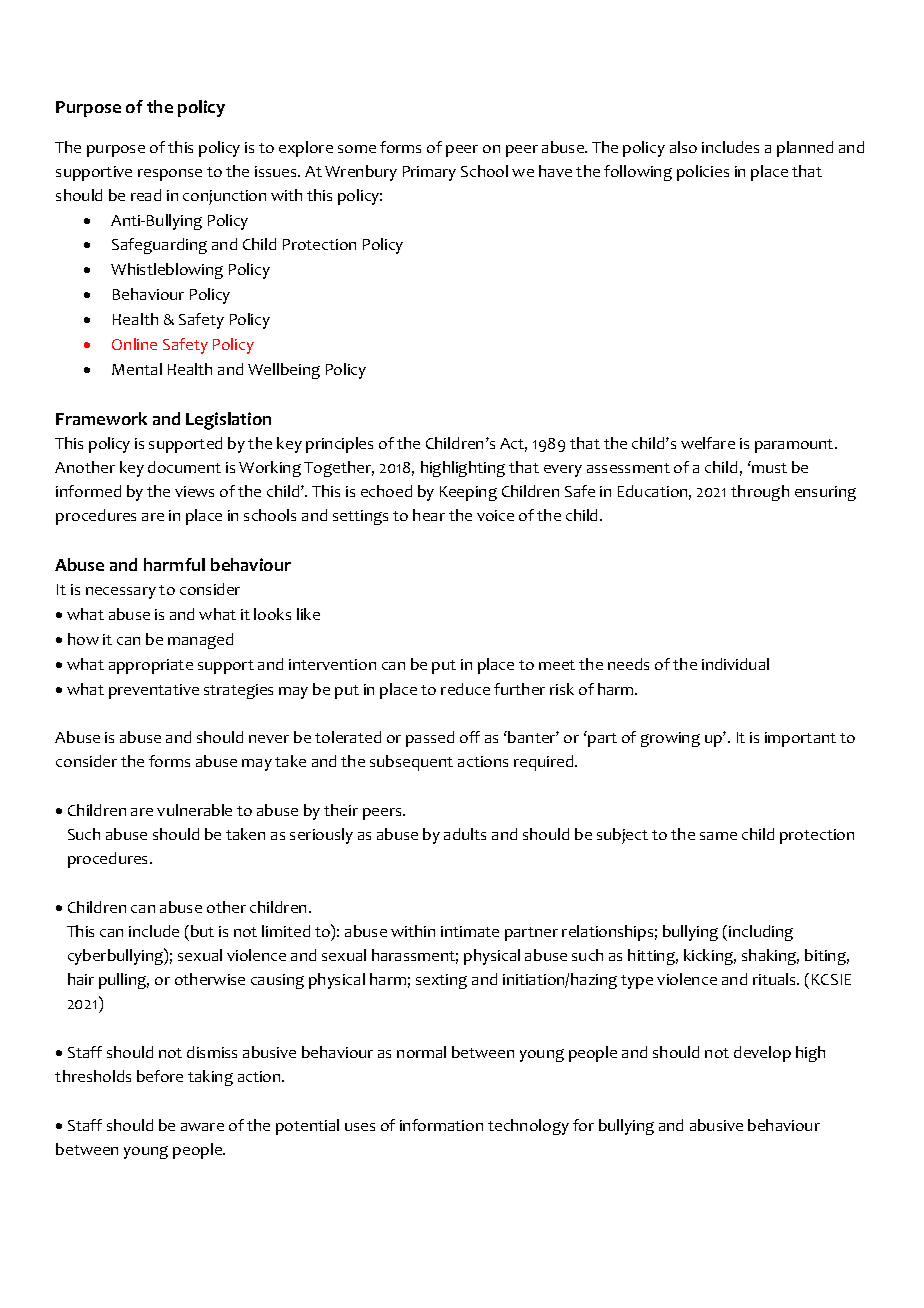 The width and height of the screenshot is (924, 1308). I want to click on through, so click(760, 493).
